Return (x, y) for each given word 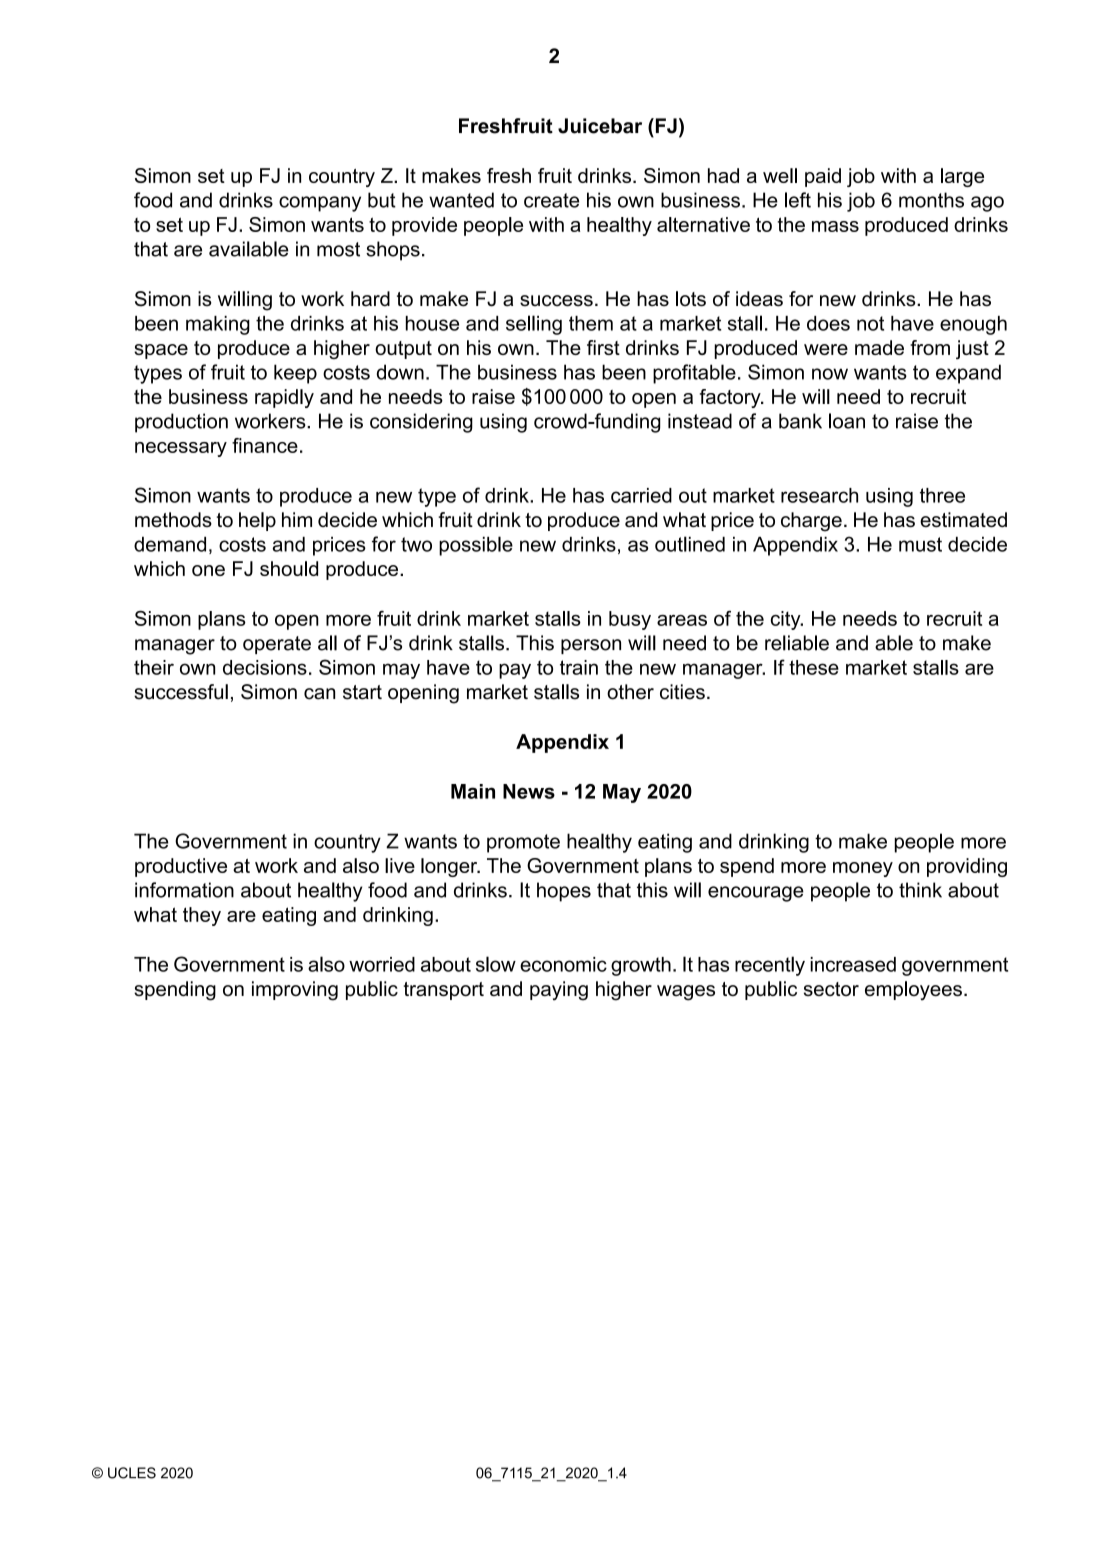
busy (630, 620)
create (551, 200)
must (920, 544)
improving (295, 991)
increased (853, 964)
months (931, 200)
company (320, 204)
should (289, 568)
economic (563, 964)
